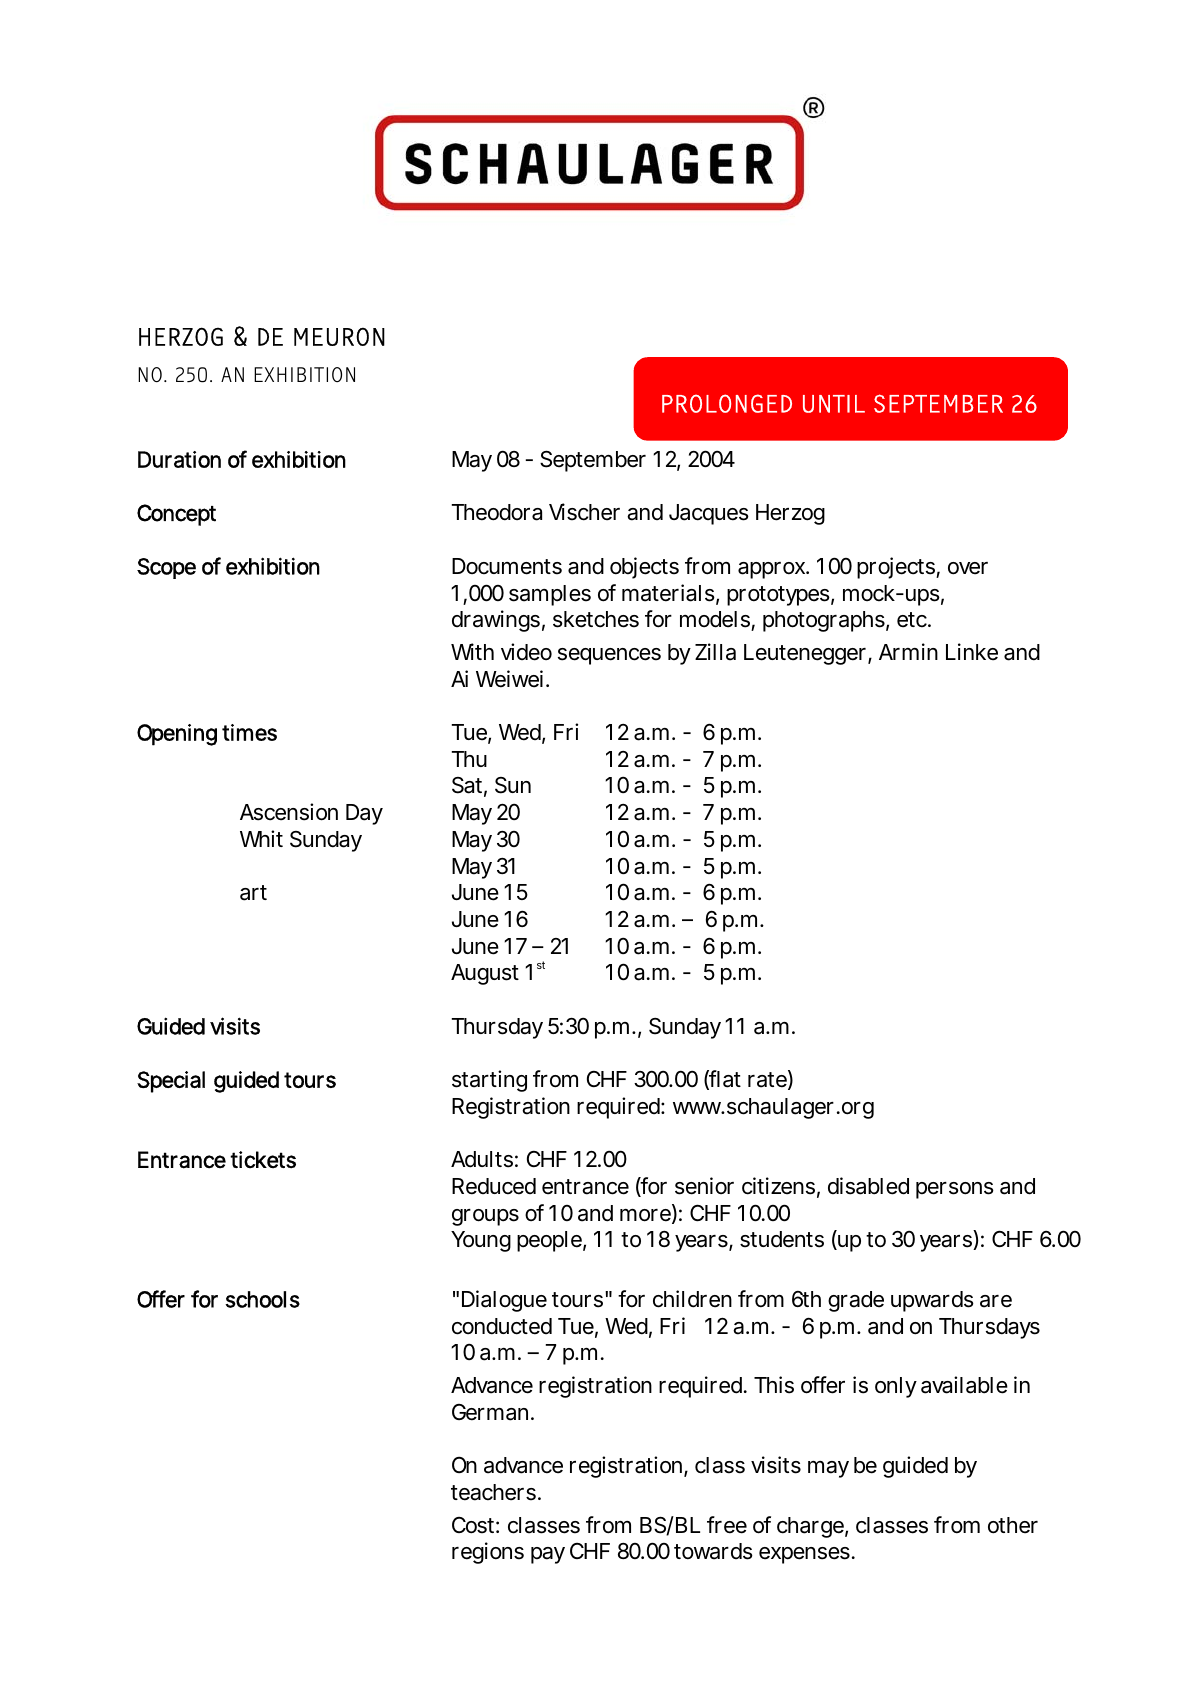  Describe the element at coordinates (932, 1301) in the screenshot. I see `upwards` at that location.
